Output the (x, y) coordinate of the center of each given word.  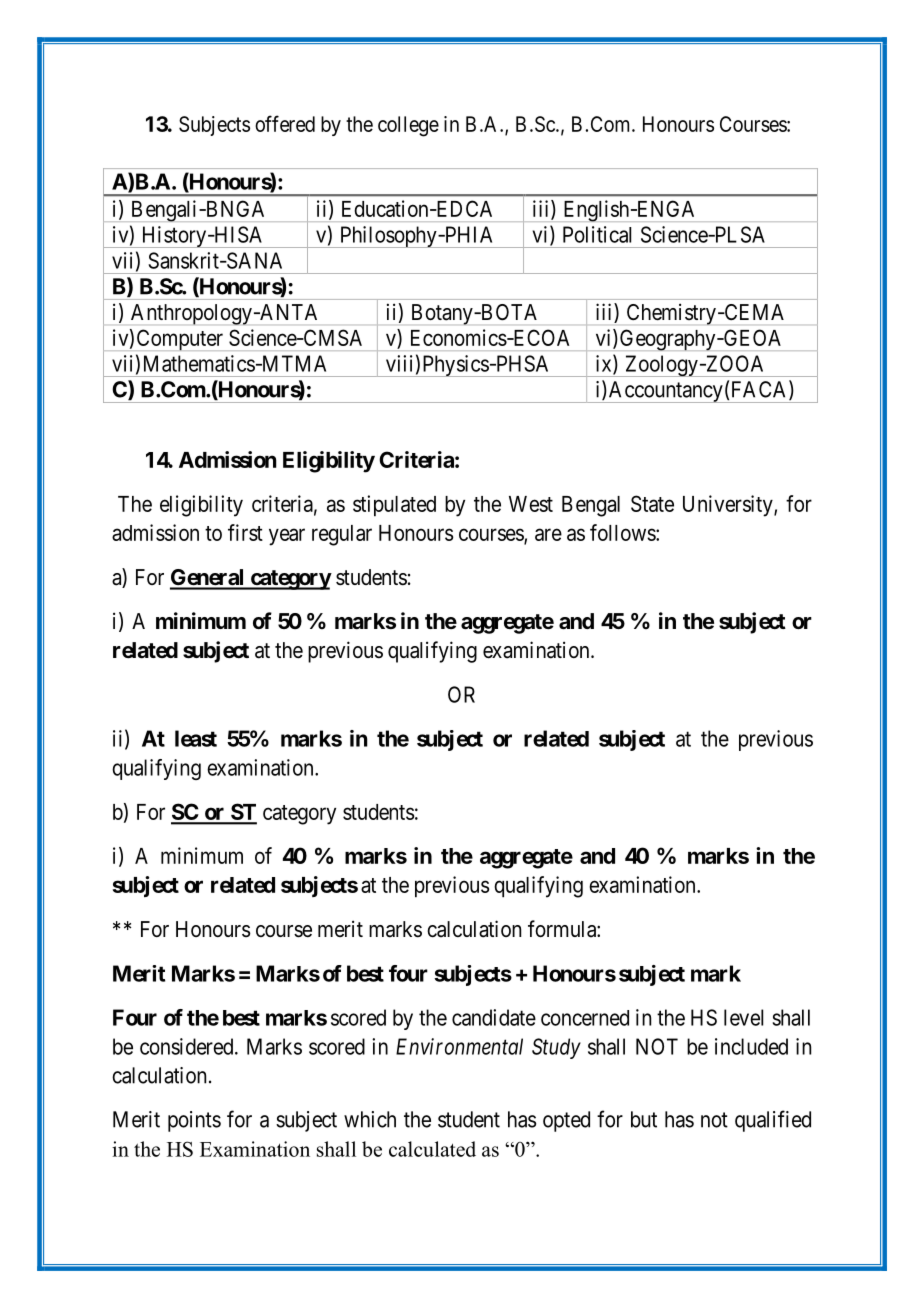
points (194, 1121)
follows (623, 532)
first (245, 532)
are (548, 534)
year (287, 537)
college (408, 126)
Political (597, 234)
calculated (432, 1149)
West (531, 504)
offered (285, 123)
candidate (494, 1017)
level (743, 1017)
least (196, 738)
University (729, 506)
